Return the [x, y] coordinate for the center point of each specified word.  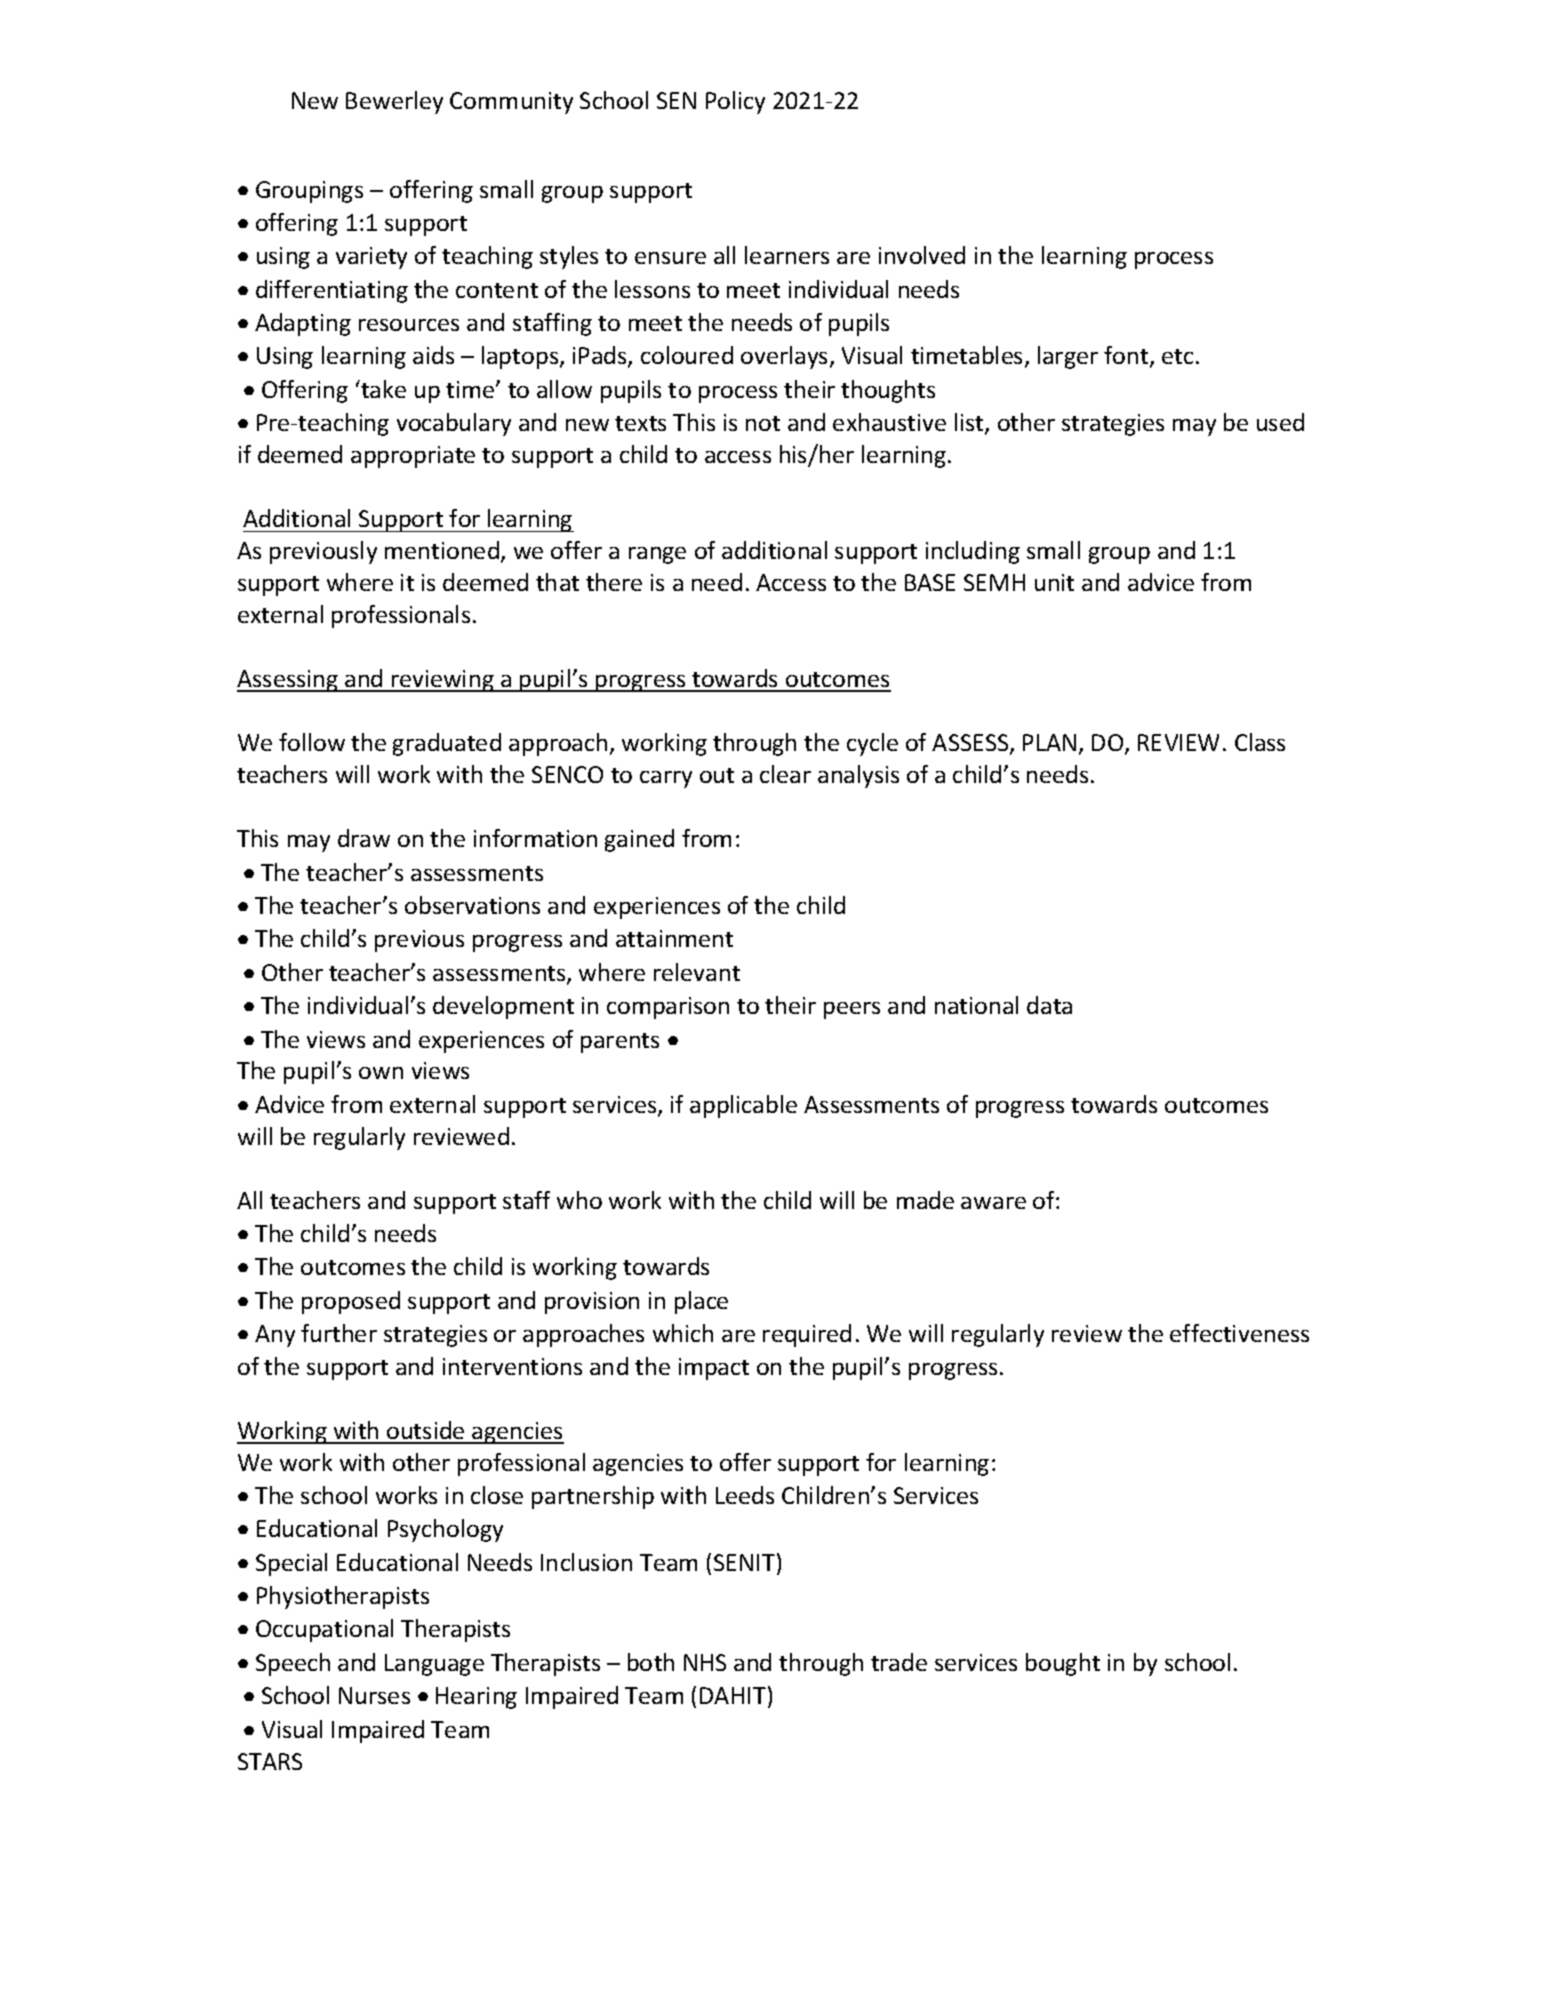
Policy [735, 102]
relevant [697, 972]
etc [1177, 356]
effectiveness [1239, 1333]
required [807, 1335]
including [973, 552]
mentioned [443, 551]
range [657, 555]
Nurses [374, 1695]
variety [371, 258]
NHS [705, 1662]
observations [472, 905]
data [1049, 1005]
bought [1063, 1664]
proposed [351, 1302]
